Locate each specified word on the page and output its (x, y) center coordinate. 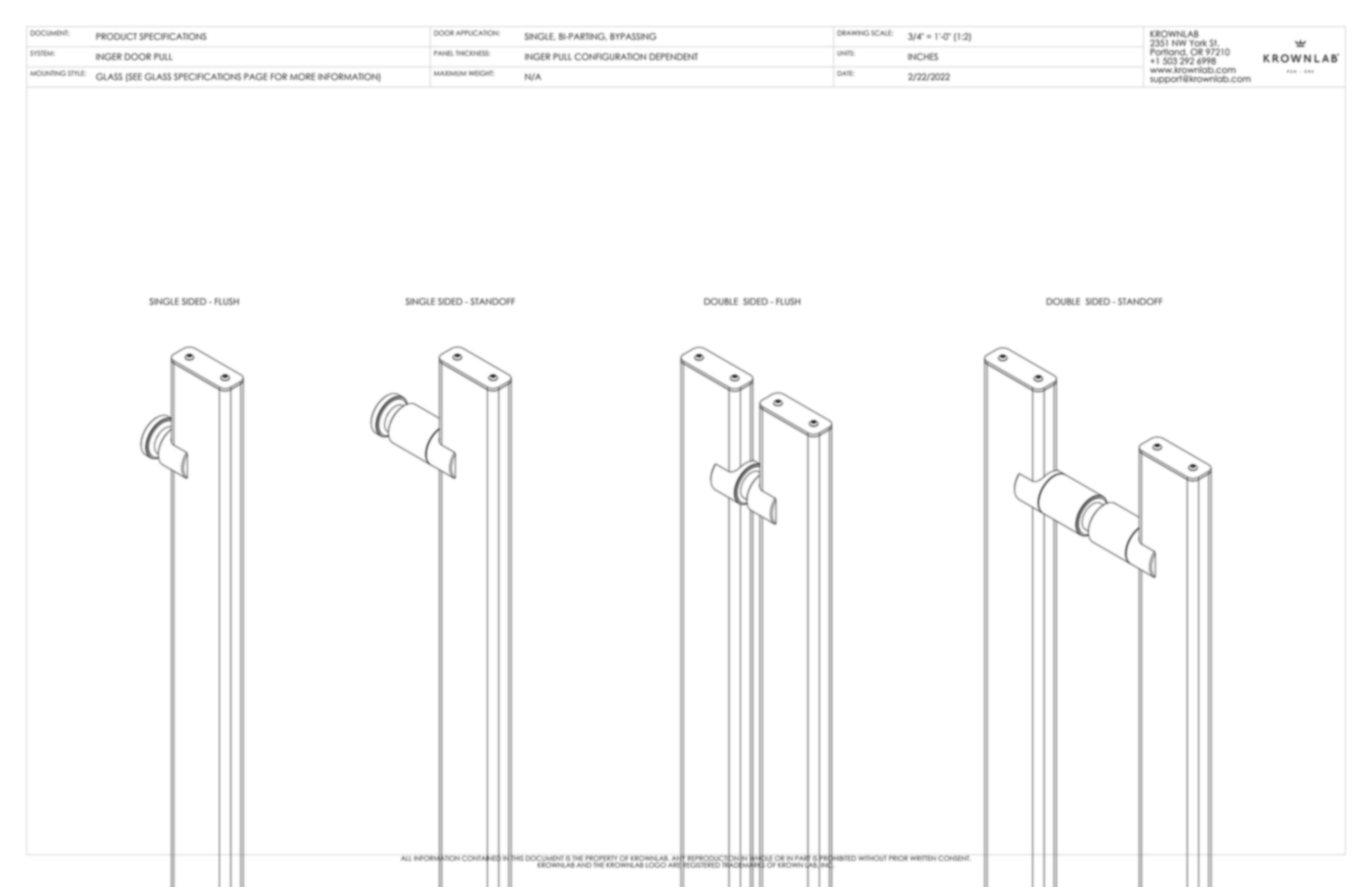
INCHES (923, 57)
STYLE (77, 73)
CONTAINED (481, 858)
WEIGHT (481, 73)
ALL (406, 858)
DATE (845, 73)
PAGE (256, 77)
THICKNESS (473, 53)
